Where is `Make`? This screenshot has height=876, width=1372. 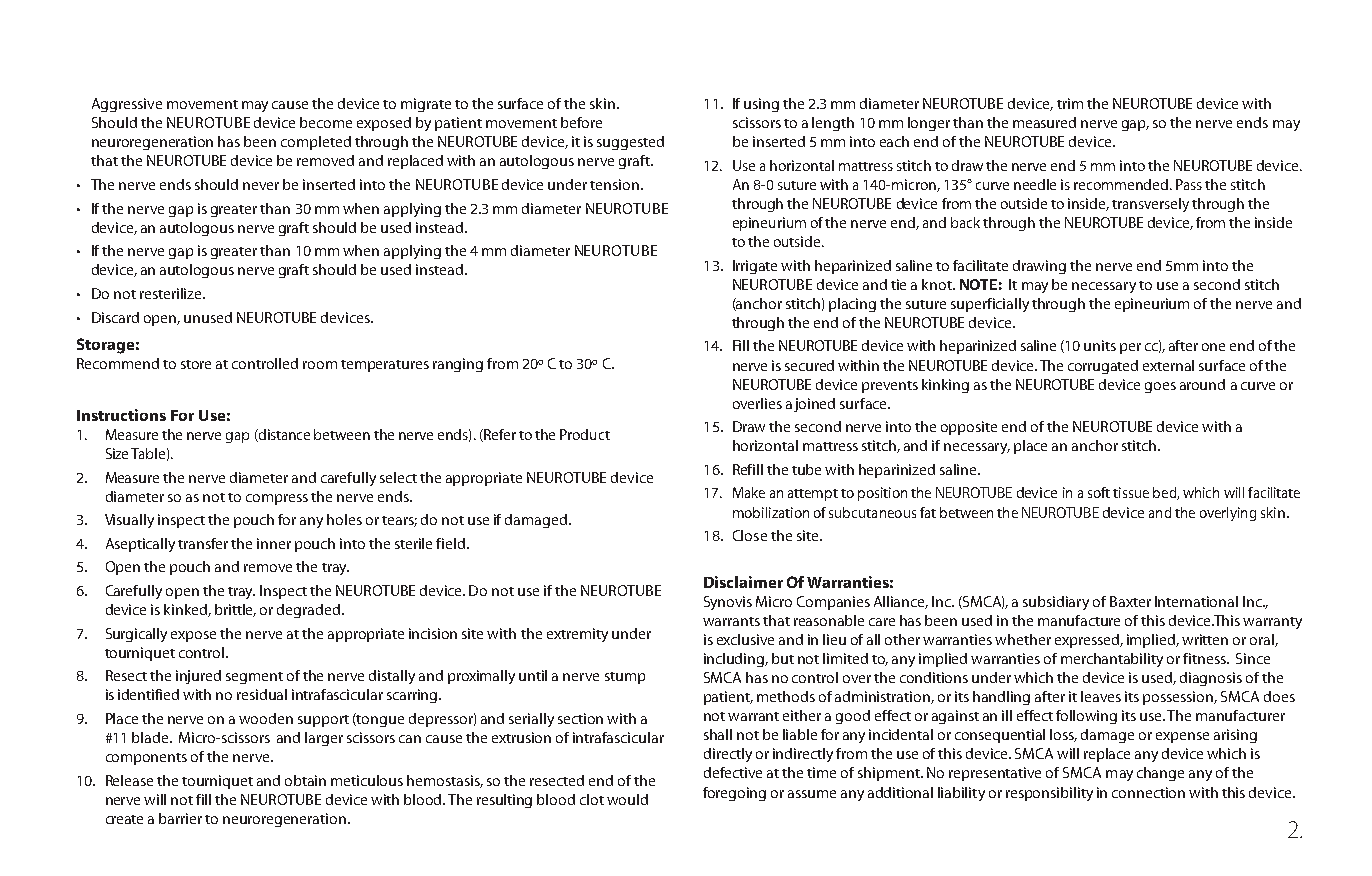 Make is located at coordinates (749, 492).
